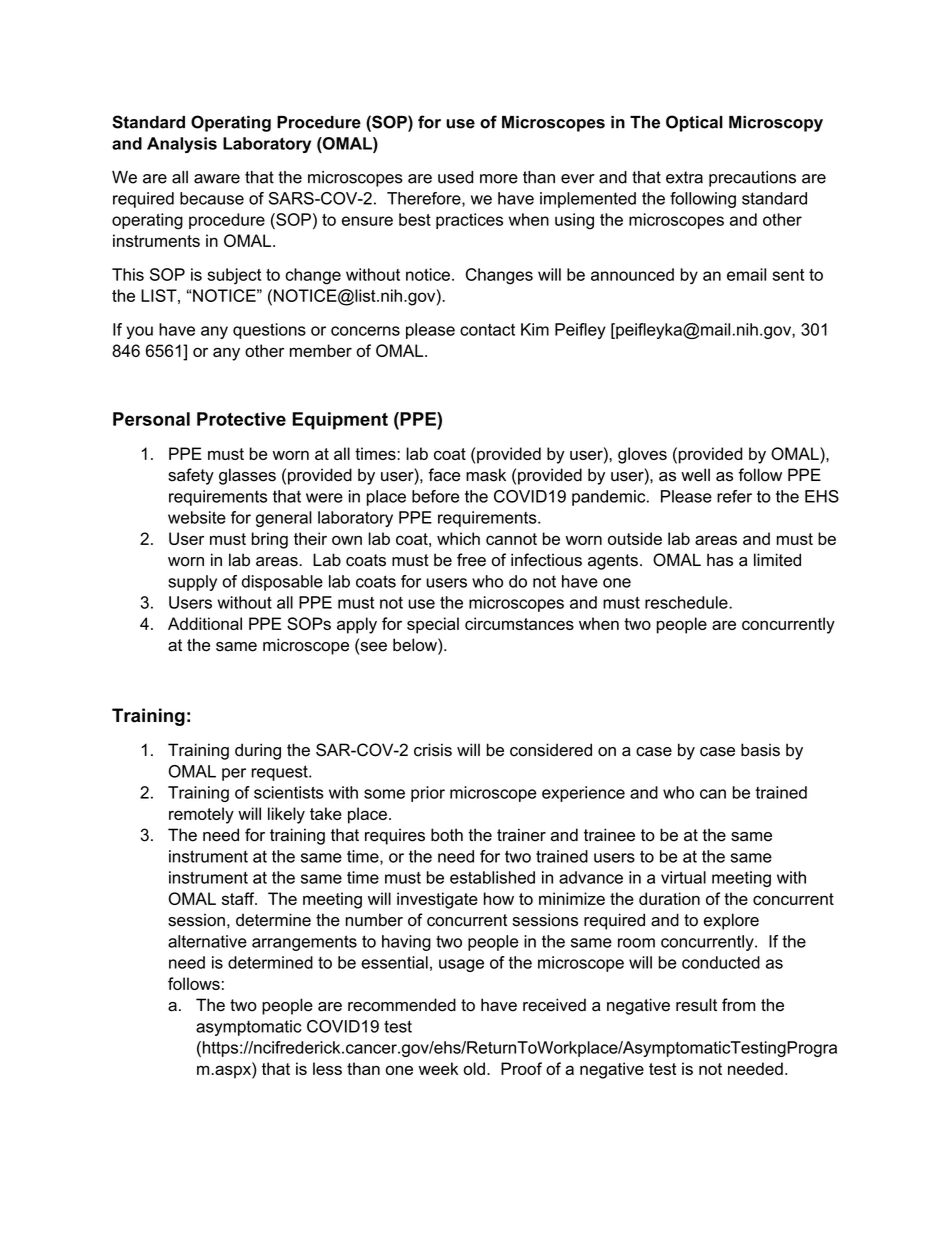 The height and width of the image is (1233, 952). Describe the element at coordinates (192, 583) in the image. I see `supply` at that location.
